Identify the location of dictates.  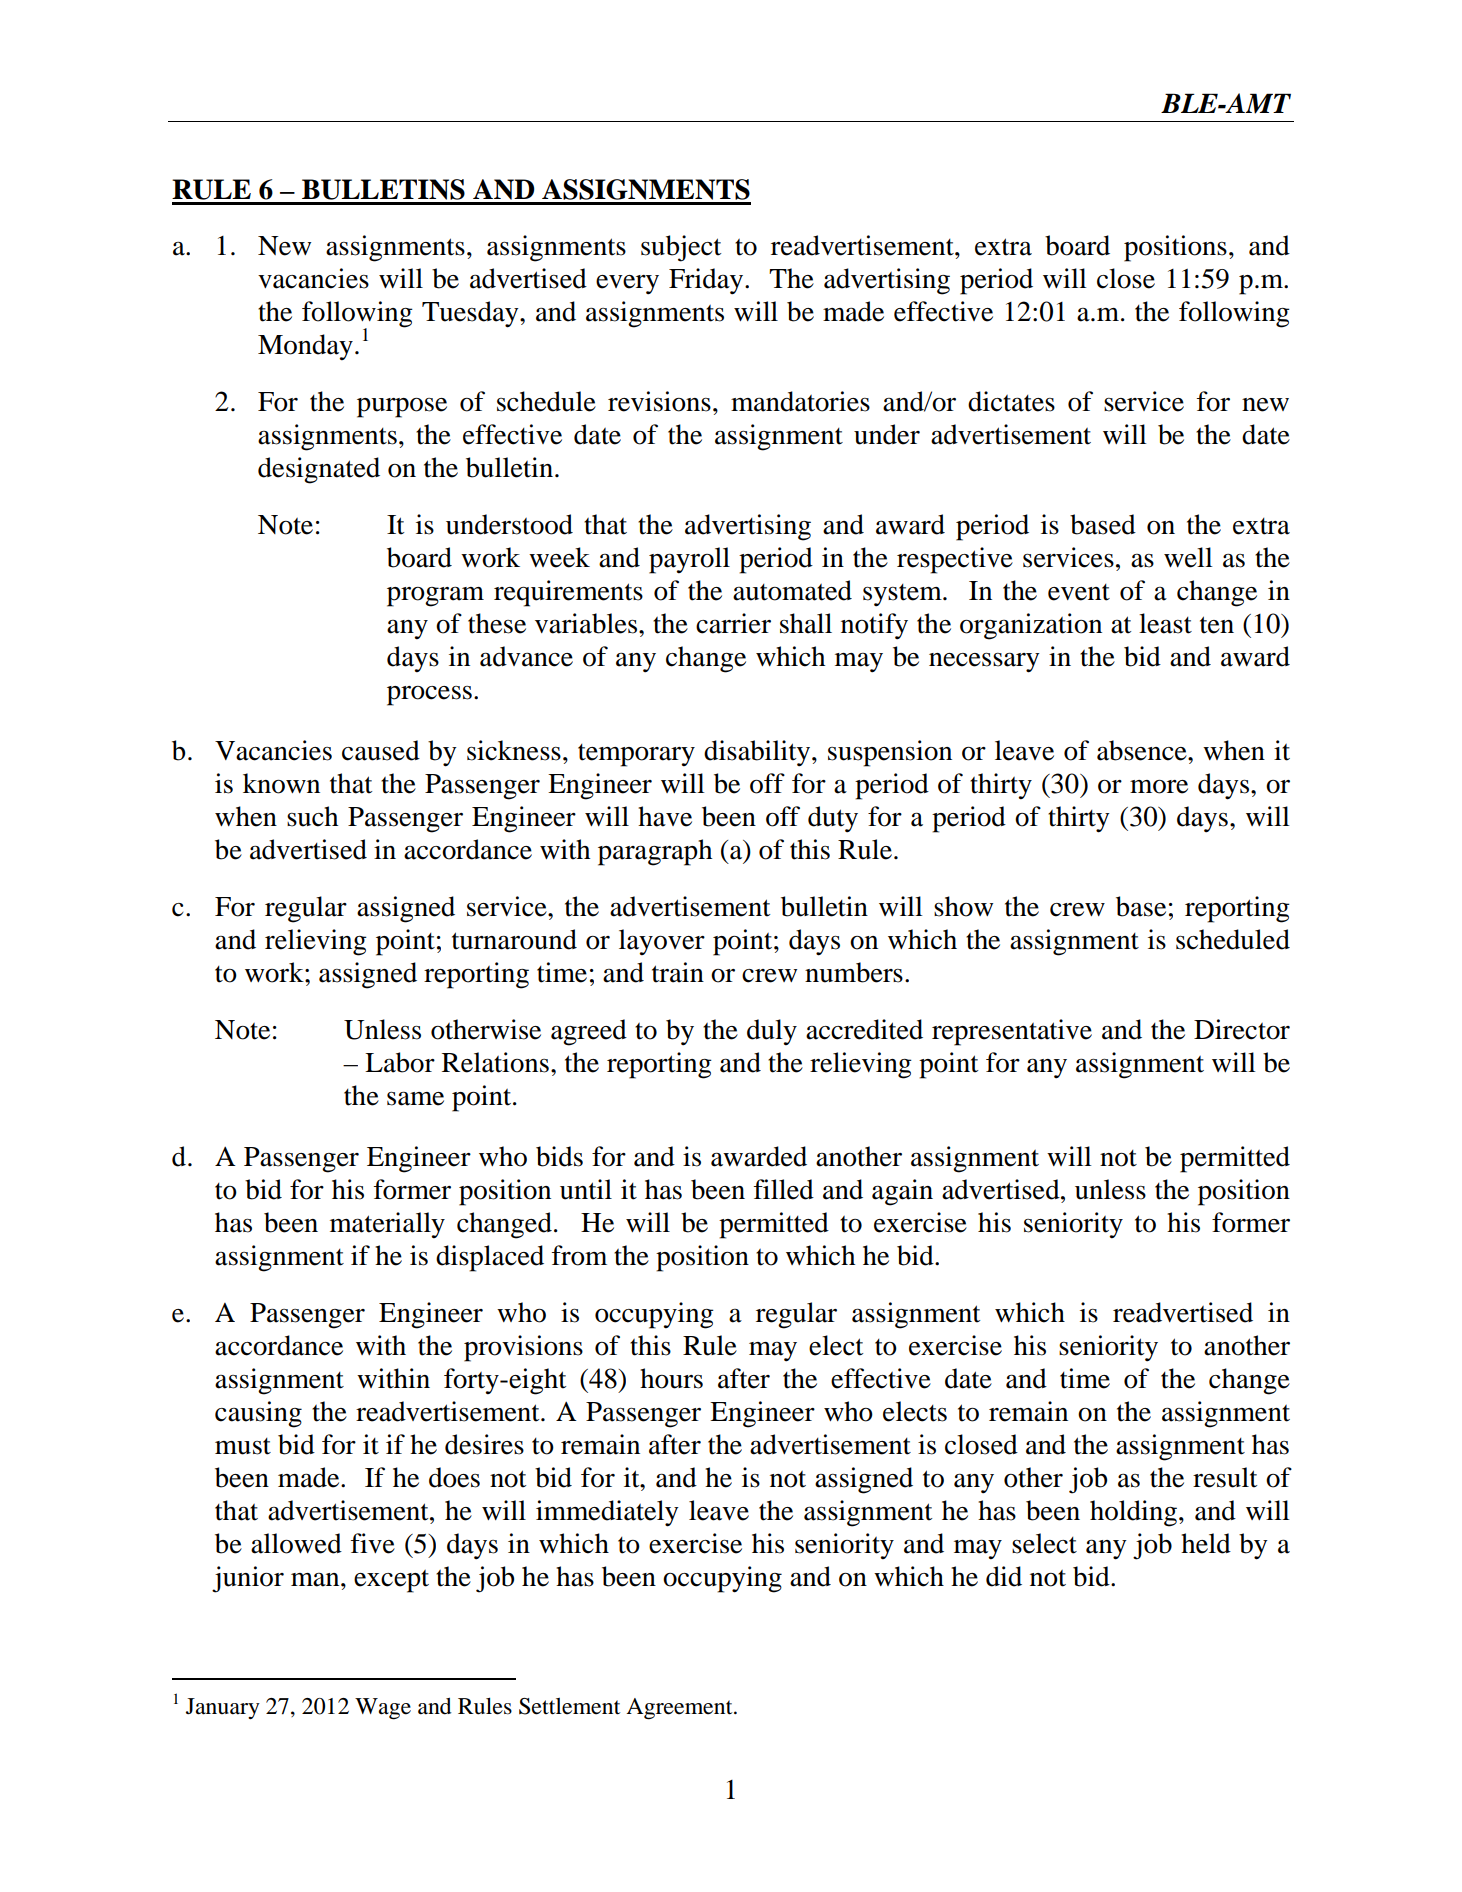
(1011, 401).
